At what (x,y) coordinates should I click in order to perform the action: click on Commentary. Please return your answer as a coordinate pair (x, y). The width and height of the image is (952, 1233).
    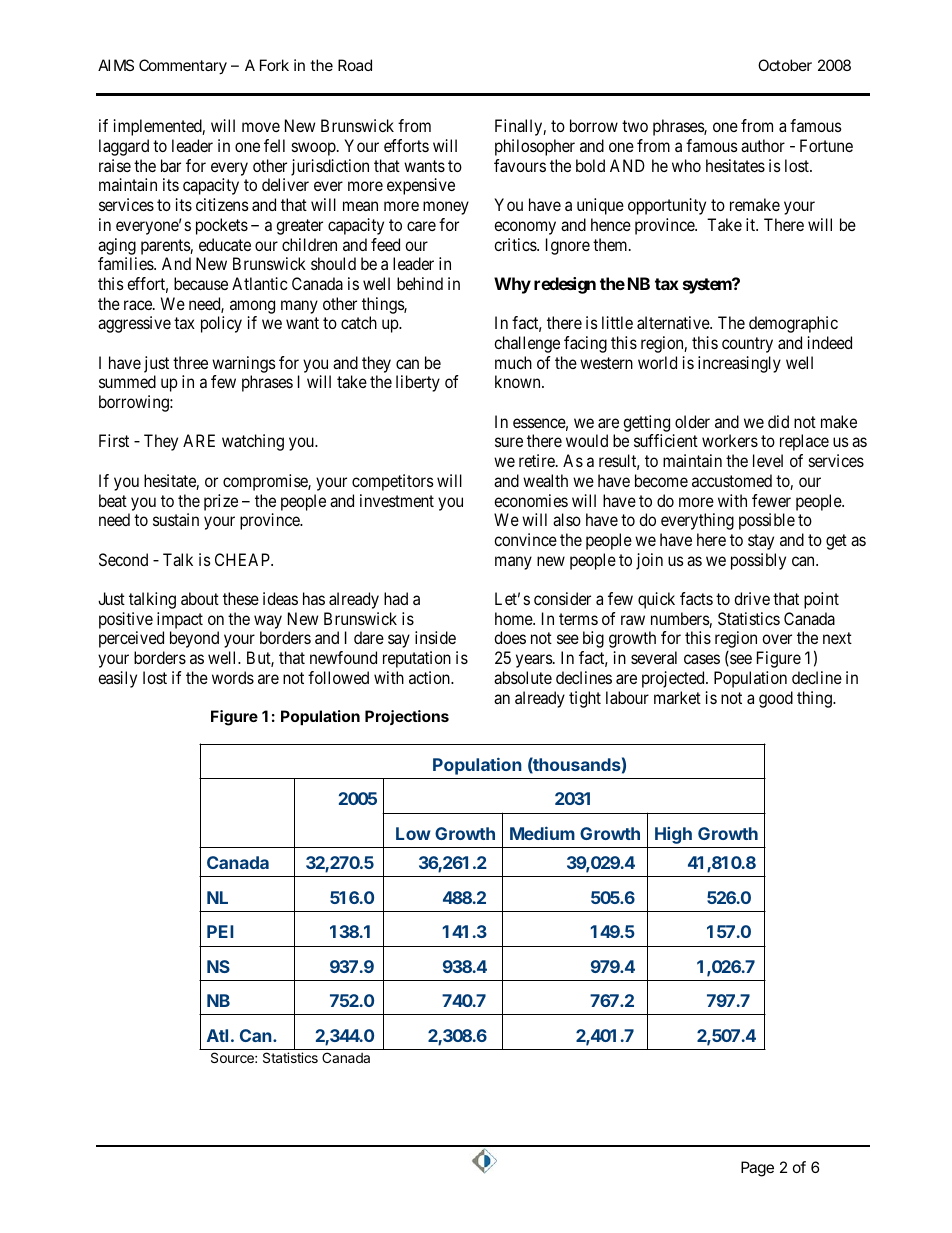
    Looking at the image, I should click on (183, 67).
